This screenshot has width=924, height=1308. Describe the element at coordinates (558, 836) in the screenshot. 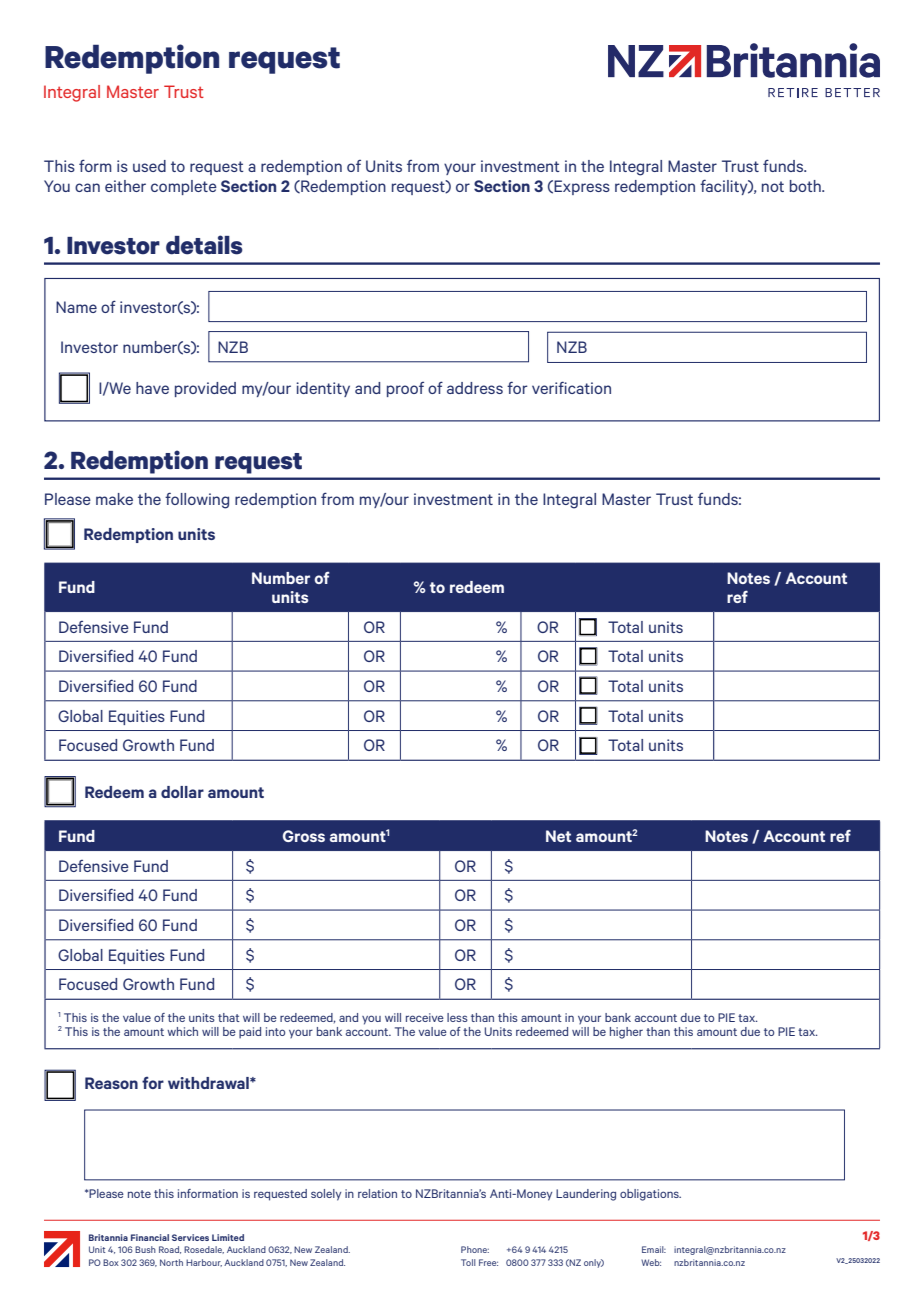

I see `Net` at that location.
